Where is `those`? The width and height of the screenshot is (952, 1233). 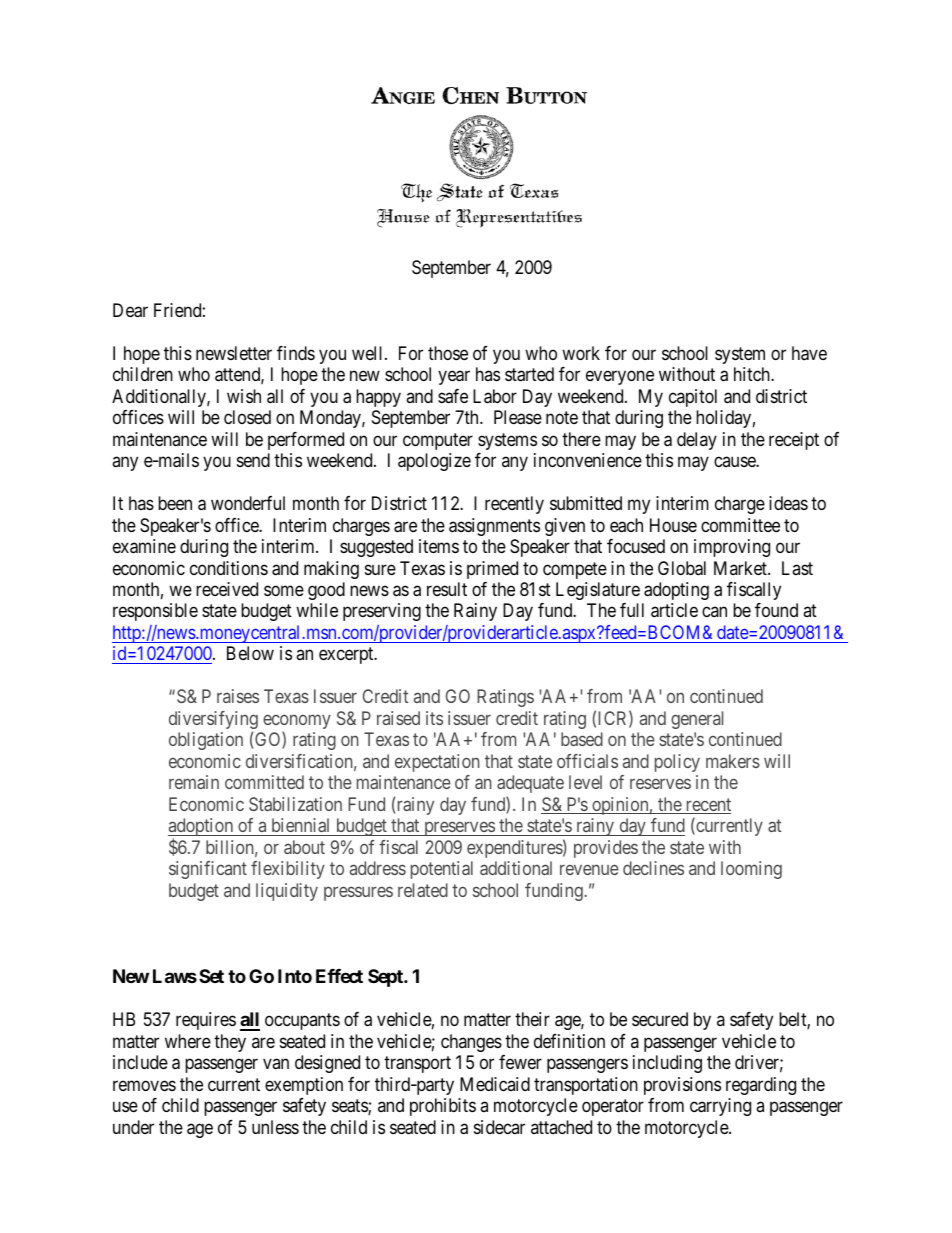
those is located at coordinates (448, 353).
